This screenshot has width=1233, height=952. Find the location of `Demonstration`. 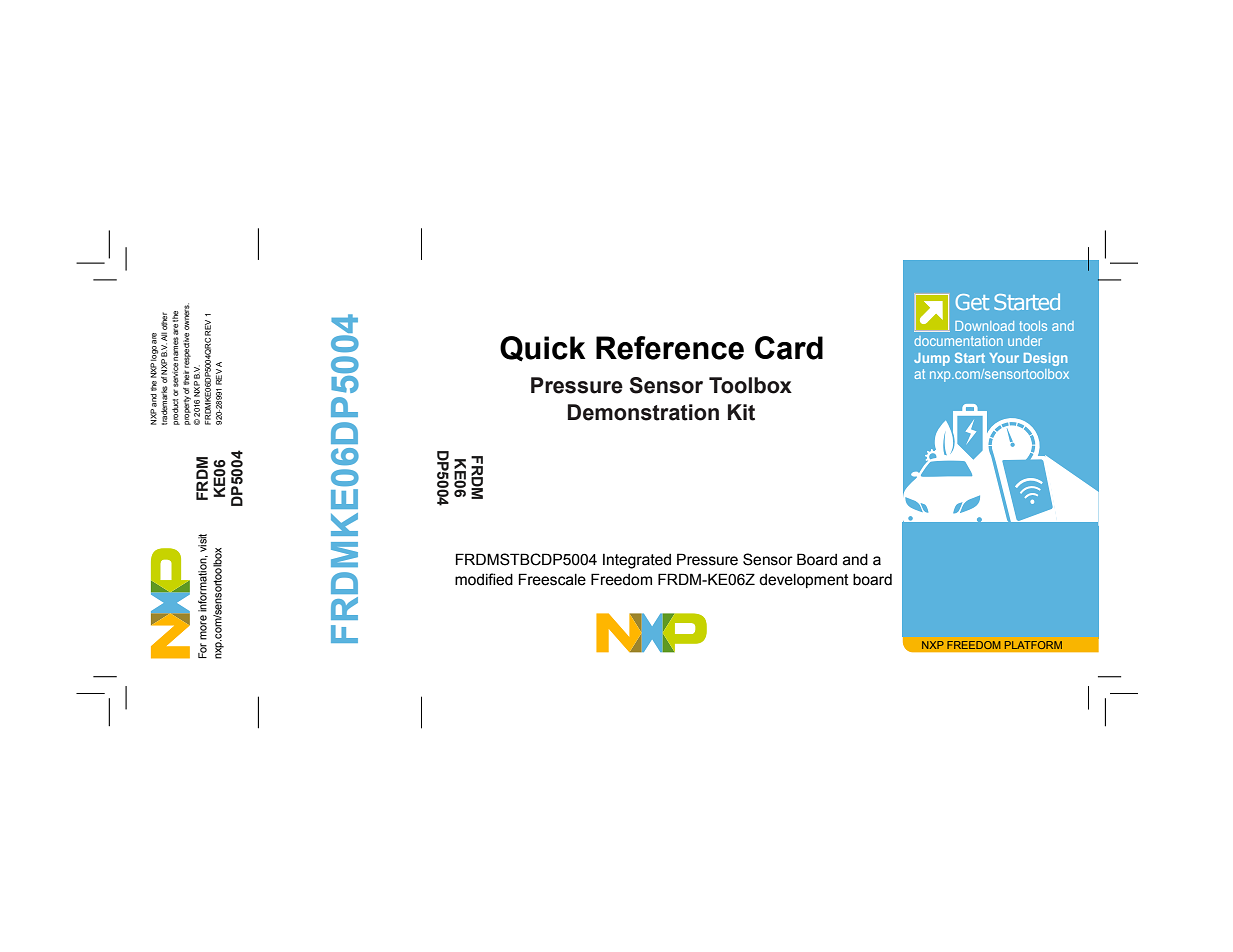

Demonstration is located at coordinates (643, 412).
